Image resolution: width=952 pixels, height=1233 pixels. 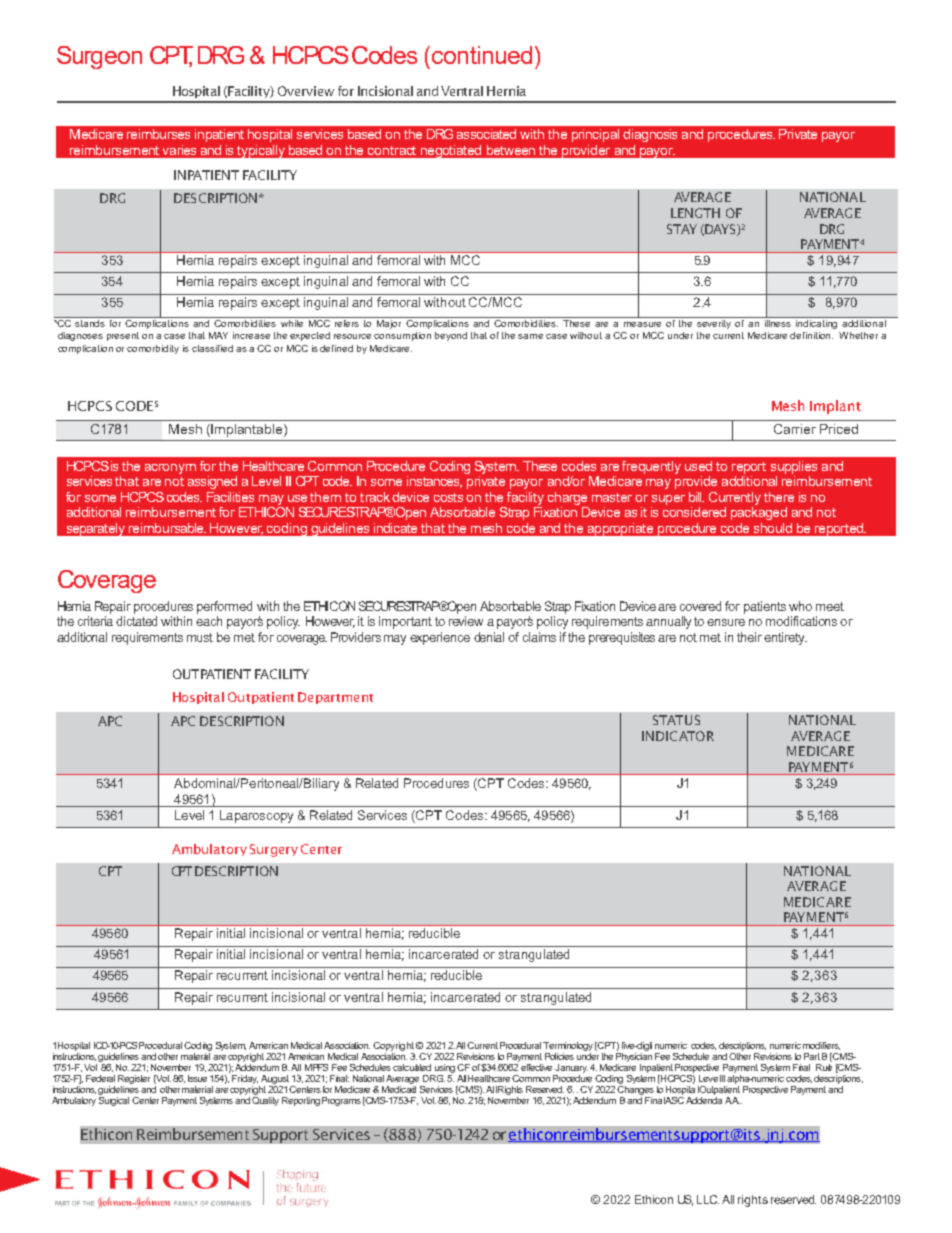 What do you see at coordinates (765, 607) in the page?
I see `patients` at bounding box center [765, 607].
